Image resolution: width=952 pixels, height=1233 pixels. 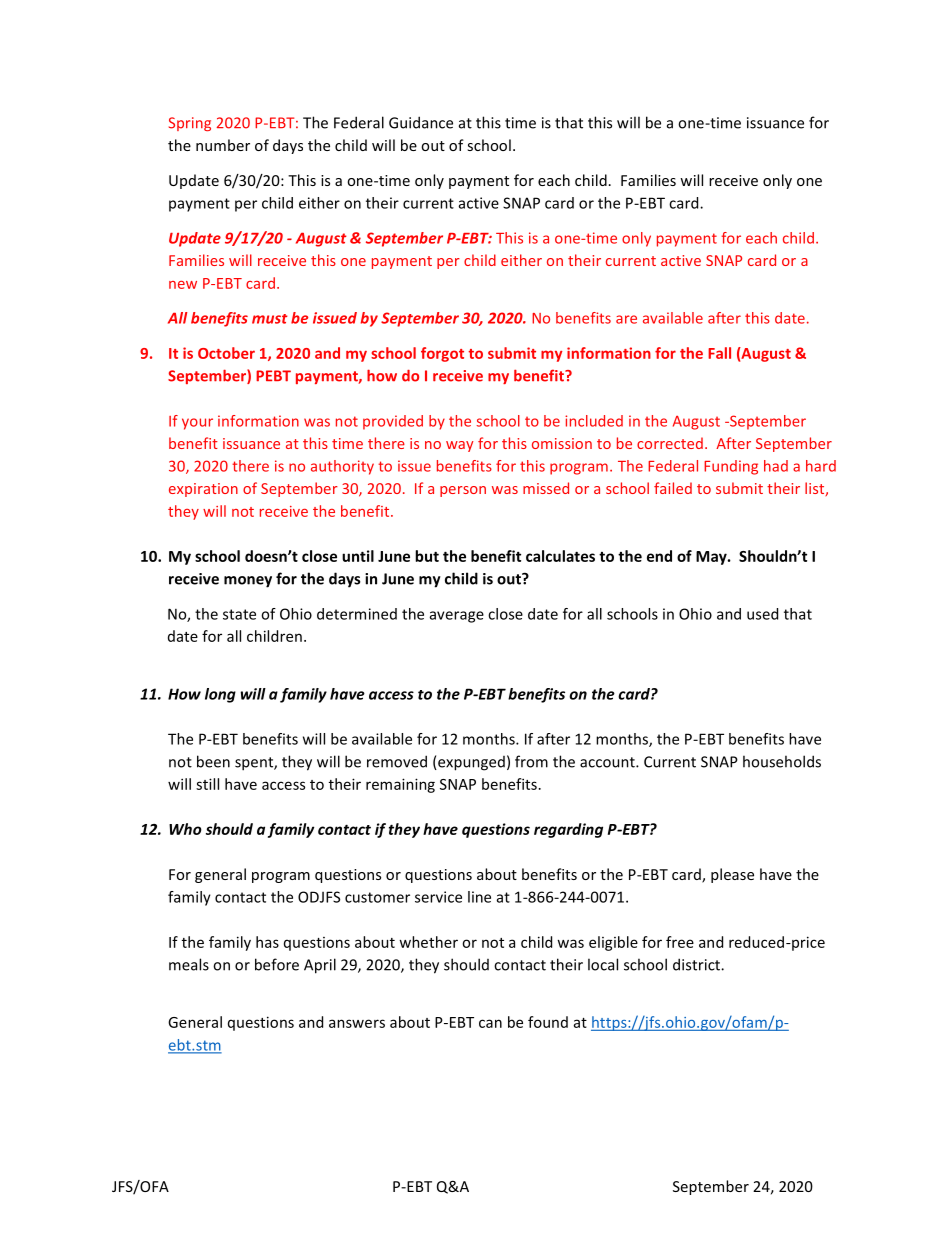 I want to click on Guidance, so click(x=421, y=122).
